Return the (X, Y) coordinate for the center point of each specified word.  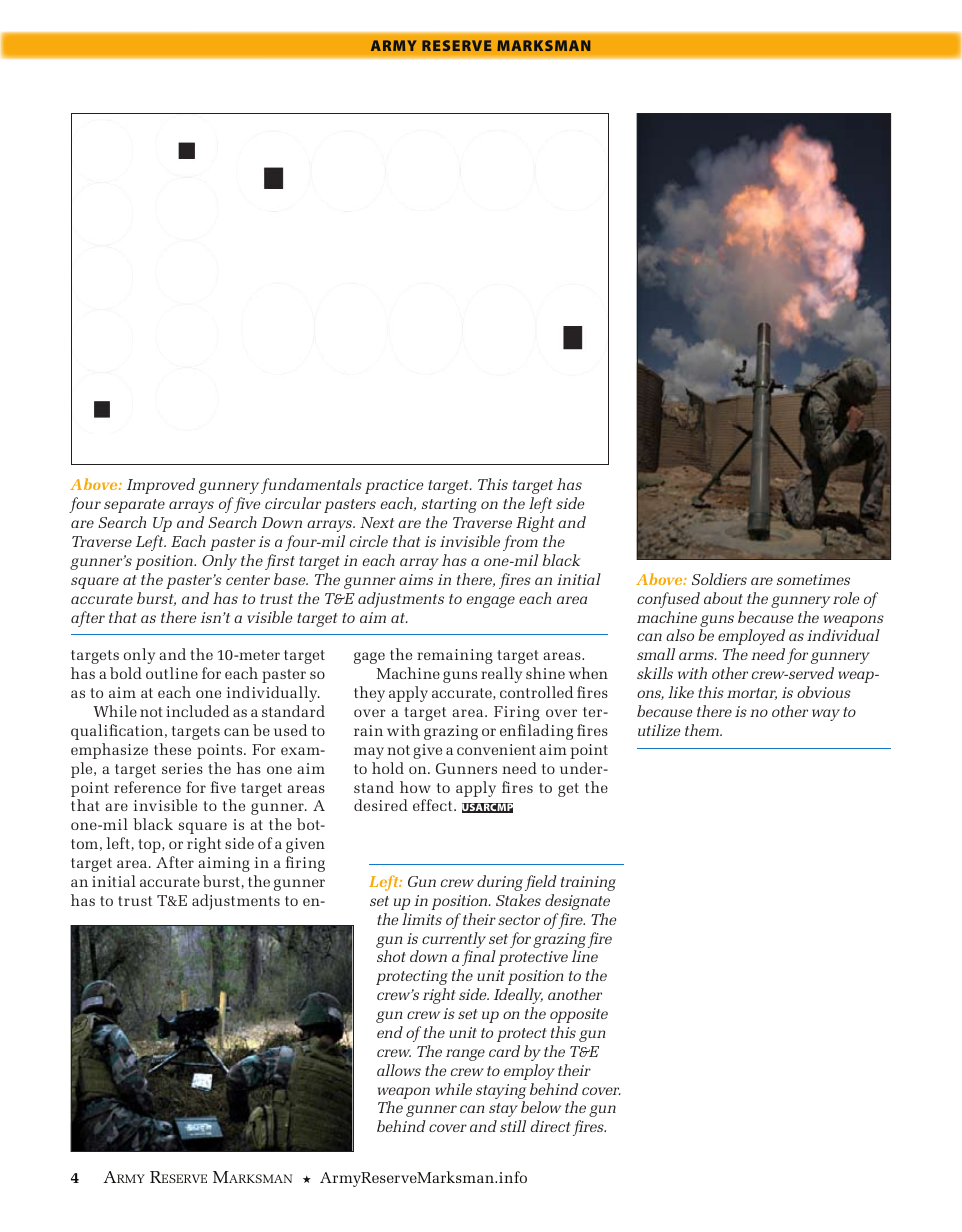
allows (399, 1070)
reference (147, 787)
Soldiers (719, 579)
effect (434, 805)
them (703, 730)
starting (449, 505)
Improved (161, 486)
